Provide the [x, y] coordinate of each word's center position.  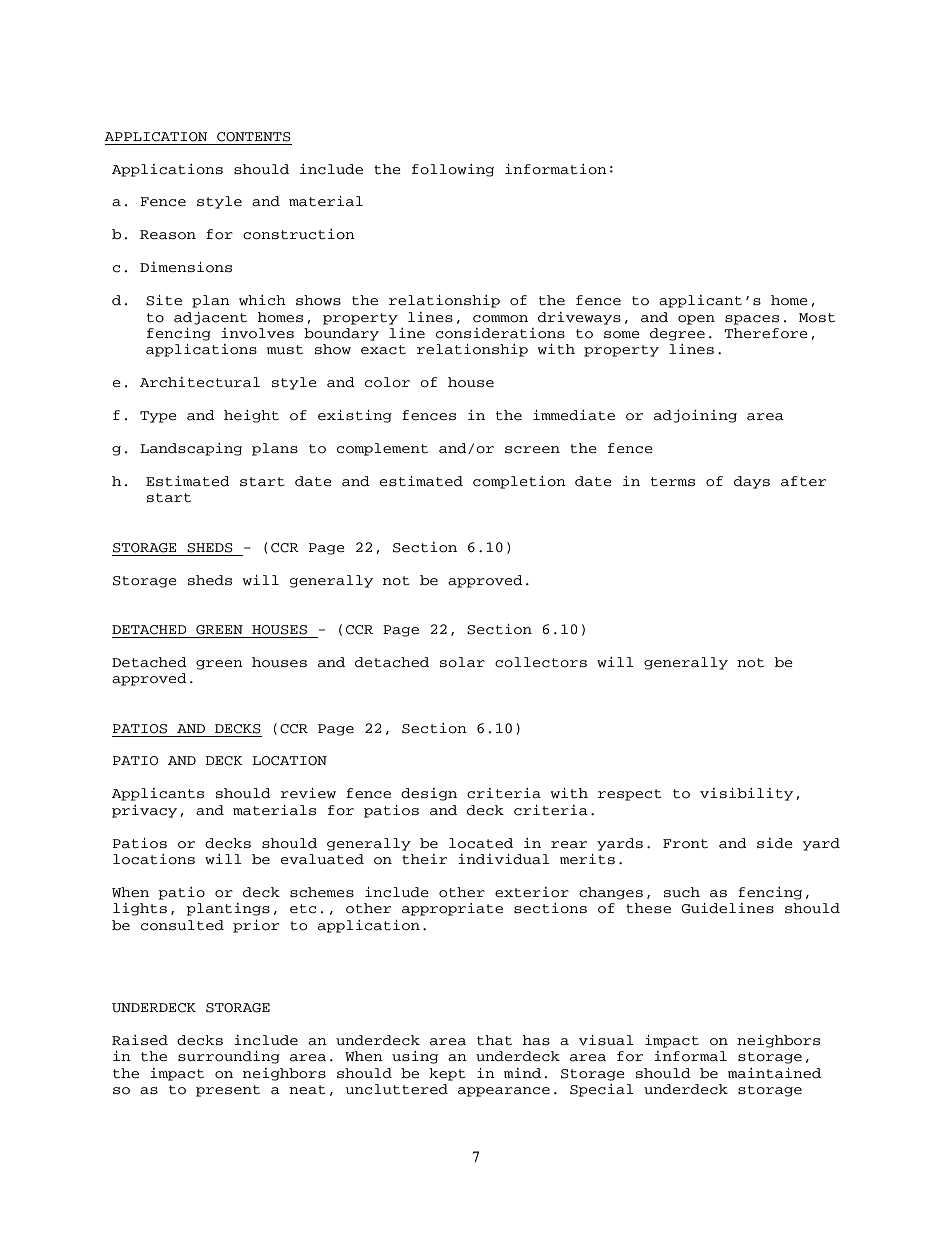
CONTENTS [254, 137]
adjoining [695, 416]
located [481, 843]
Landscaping [191, 449]
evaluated [322, 859]
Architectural [200, 382]
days [752, 482]
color [387, 382]
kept [447, 1074]
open [696, 320]
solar [462, 662]
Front [685, 844]
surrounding [229, 1057]
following [453, 170]
